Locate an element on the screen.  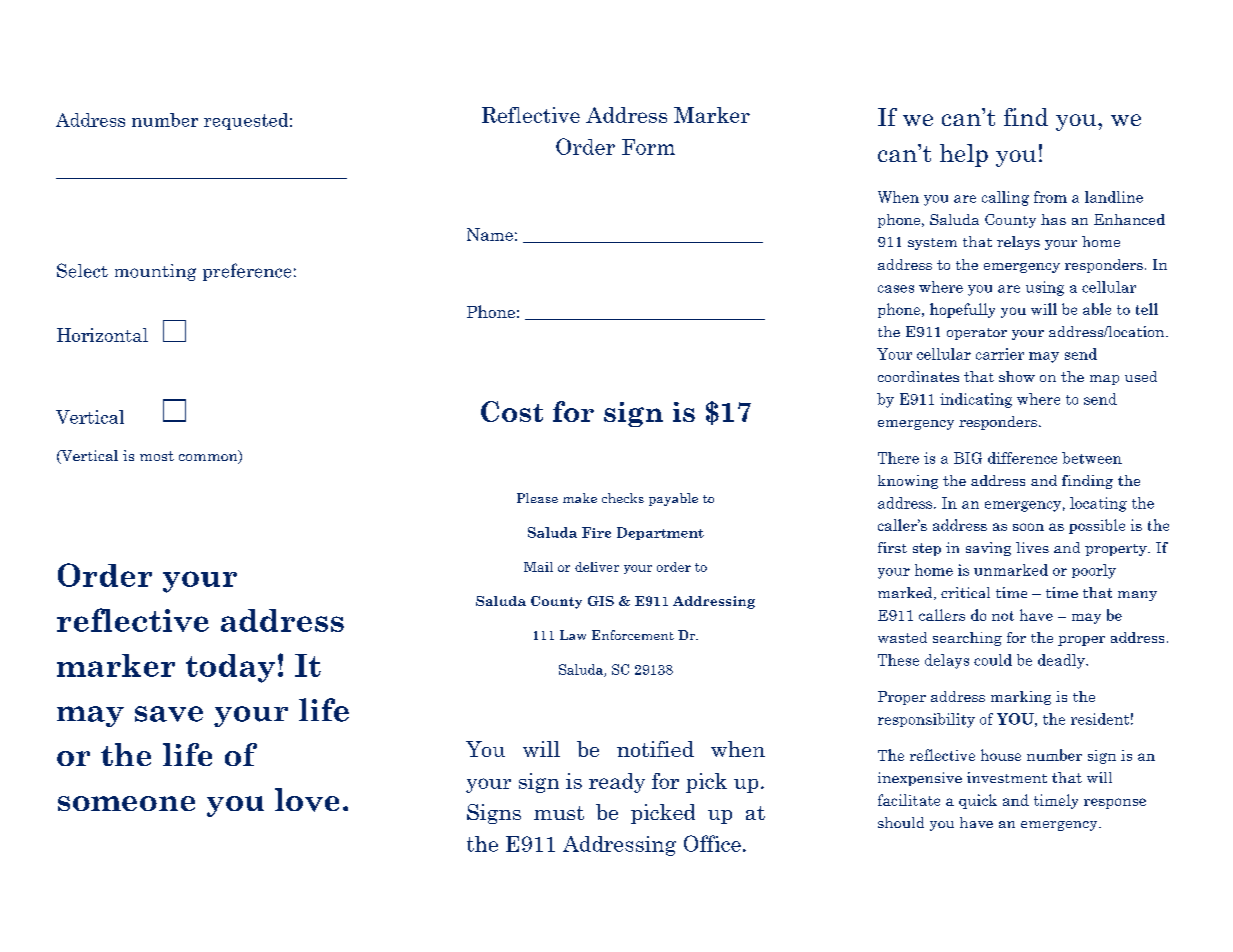
preference is located at coordinates (247, 272).
